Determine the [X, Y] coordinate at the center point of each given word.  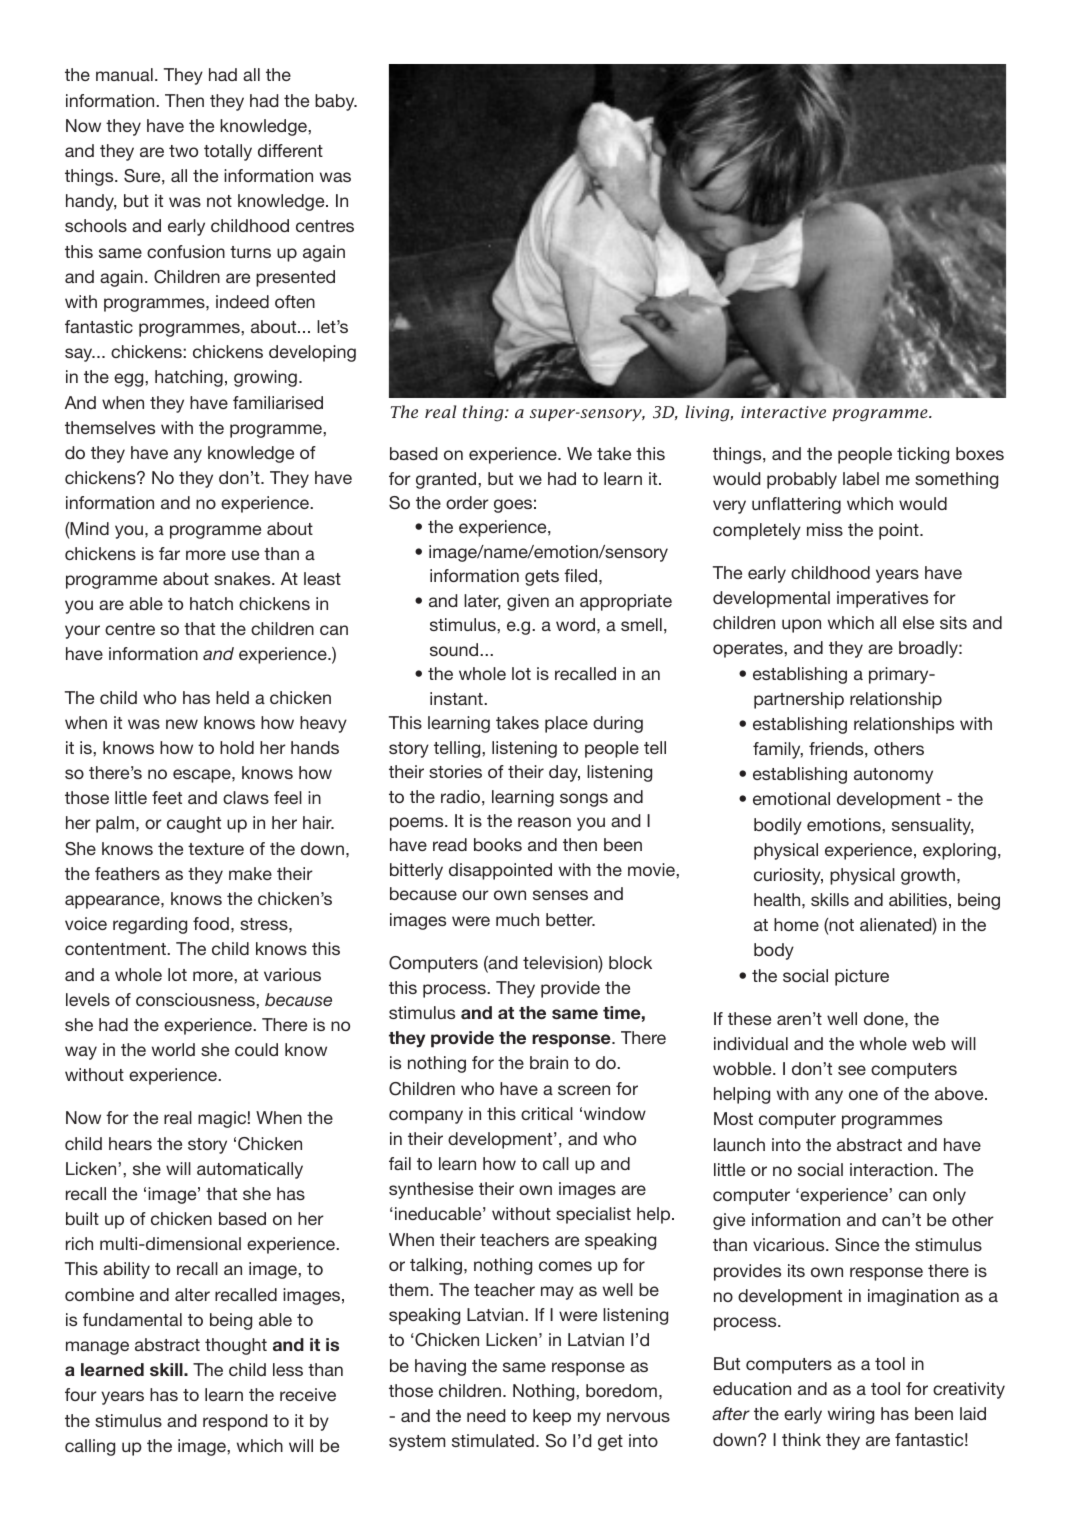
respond [235, 1422]
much [517, 919]
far [169, 553]
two [183, 151]
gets [542, 578]
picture [862, 977]
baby [336, 102]
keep [552, 1417]
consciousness [196, 999]
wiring [851, 1415]
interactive [783, 412]
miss [825, 529]
